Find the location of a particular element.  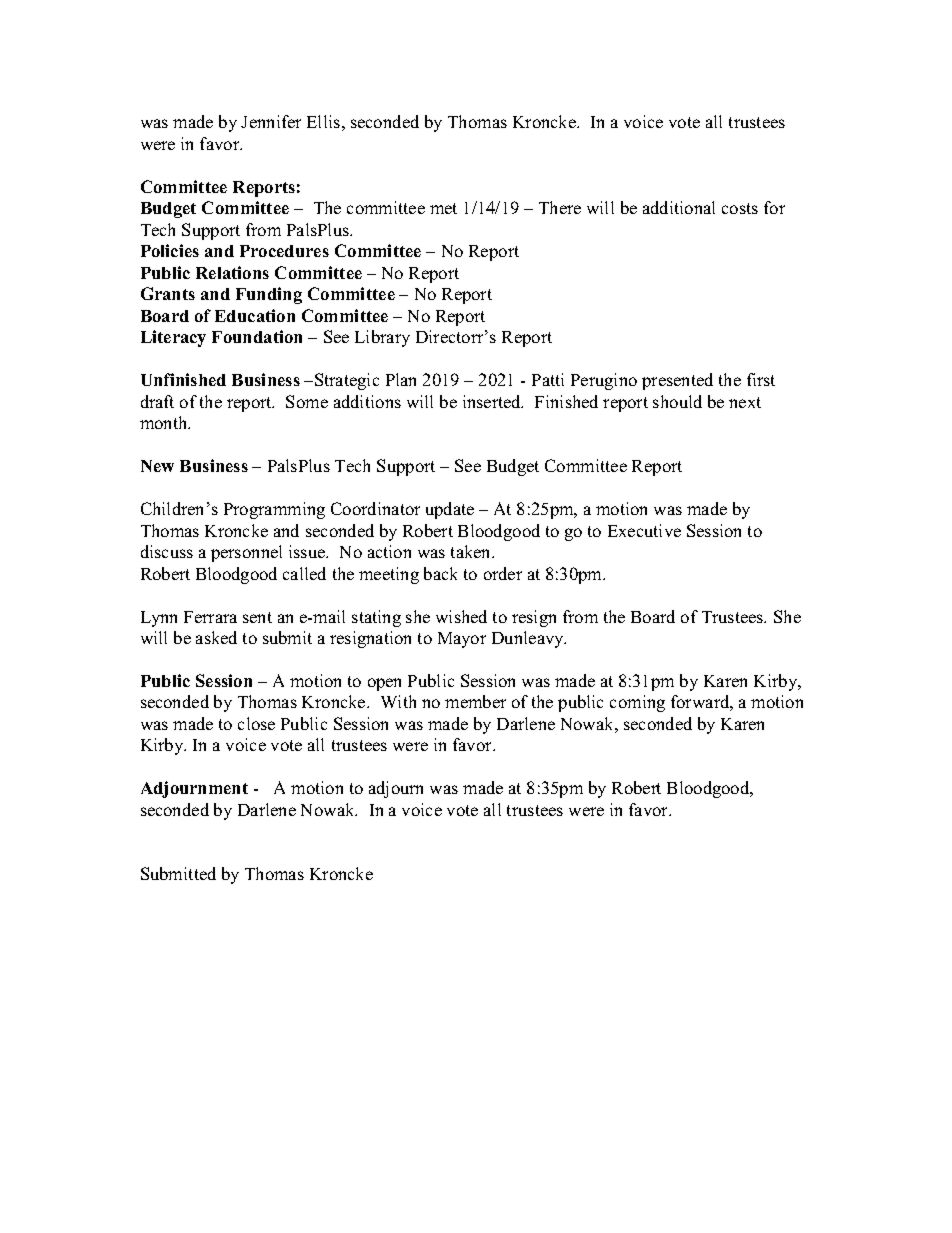

member is located at coordinates (475, 701).
